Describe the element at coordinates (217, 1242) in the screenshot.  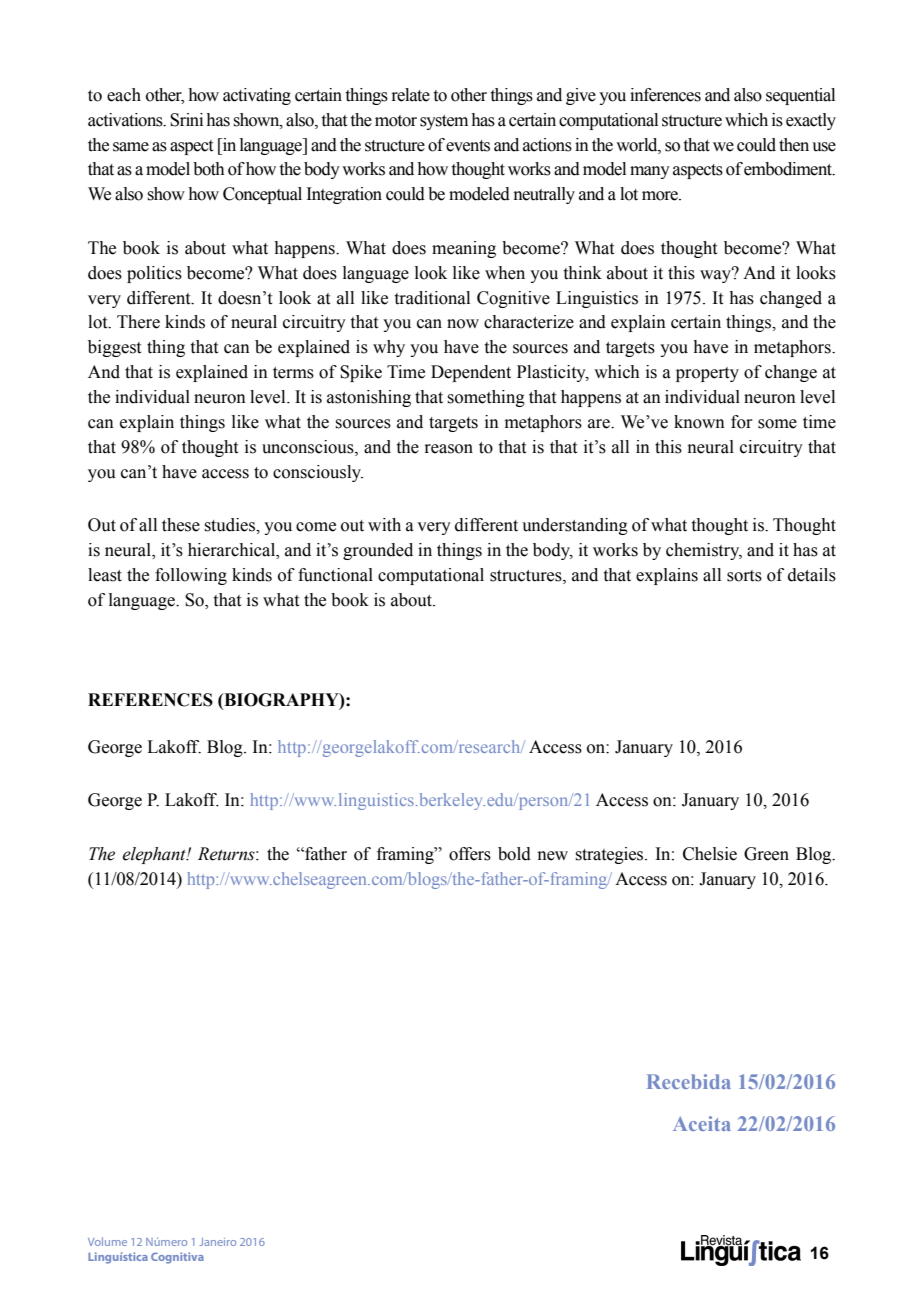
I see `Janeiro` at that location.
